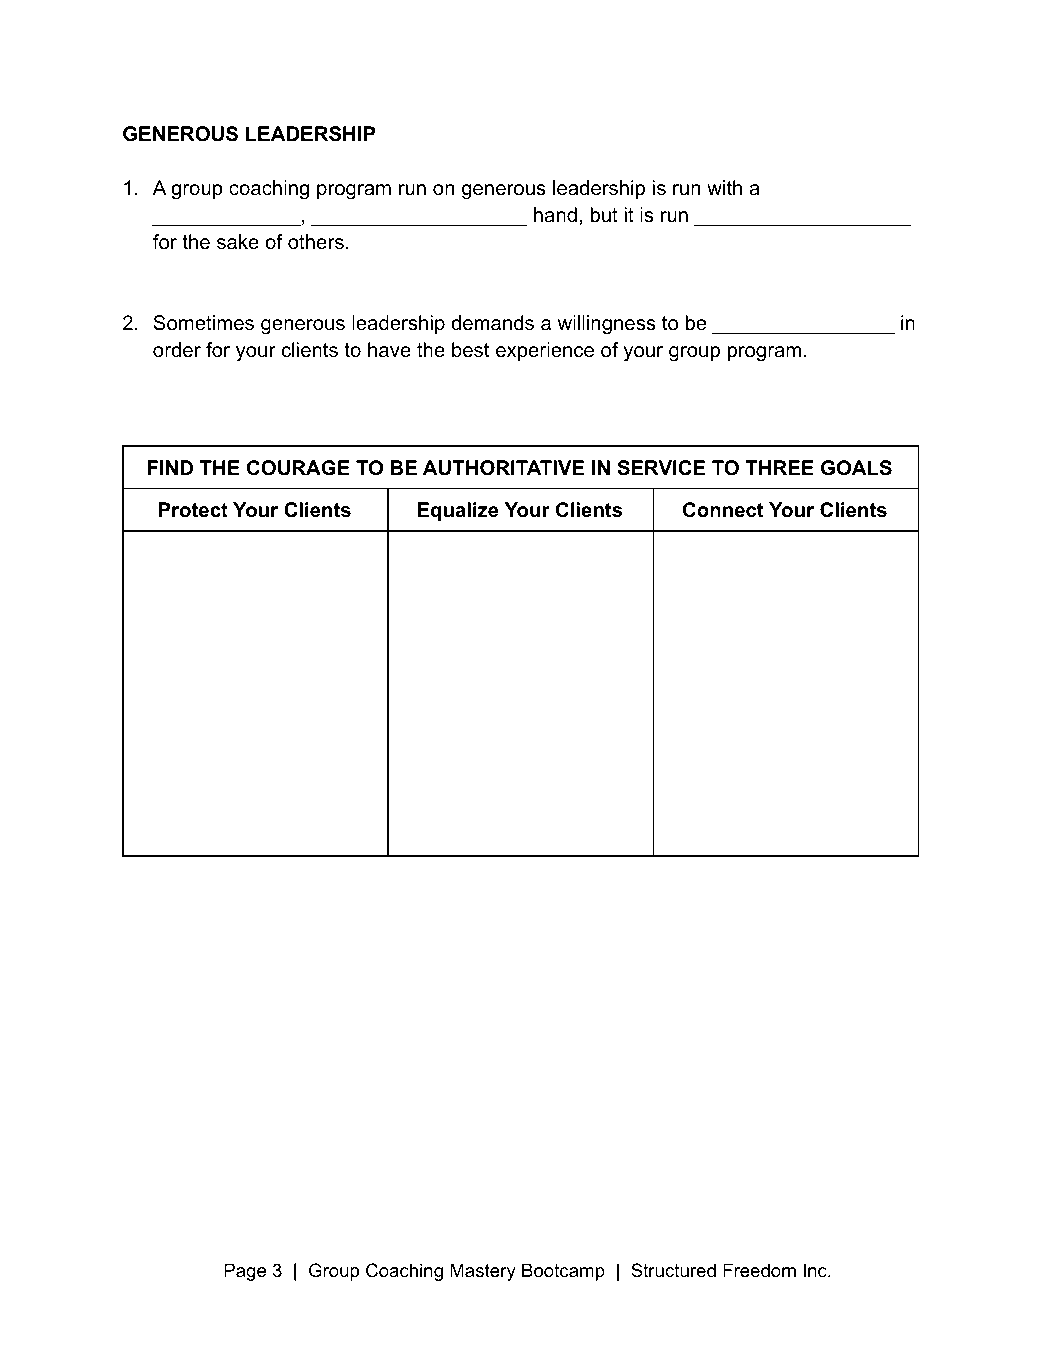  What do you see at coordinates (503, 468) in the screenshot?
I see `AUTHORITATIVE` at bounding box center [503, 468].
